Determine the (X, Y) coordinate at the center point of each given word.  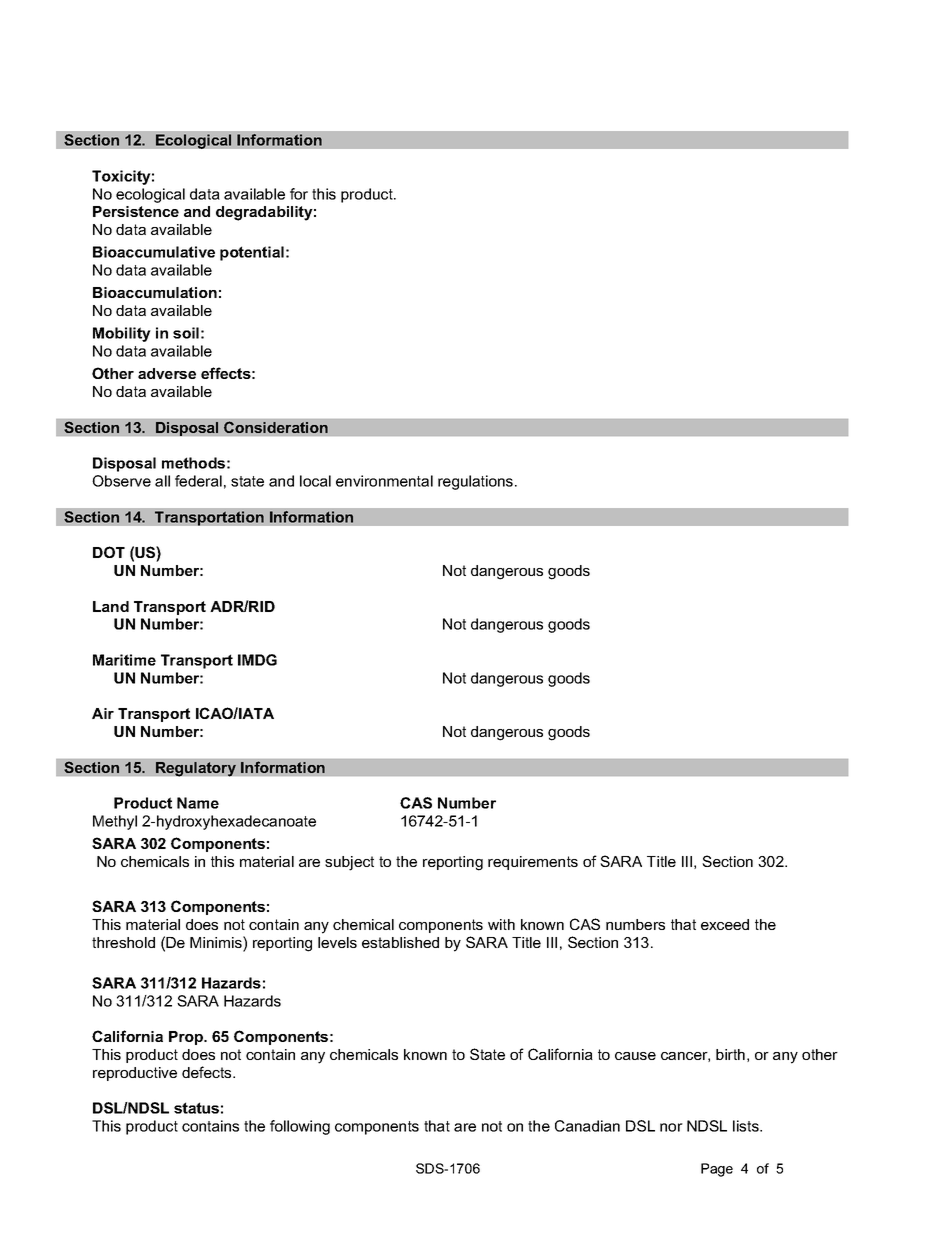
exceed (725, 924)
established (400, 942)
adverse (167, 373)
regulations (477, 482)
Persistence (136, 211)
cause (635, 1056)
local (315, 481)
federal (198, 481)
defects (208, 1072)
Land (111, 606)
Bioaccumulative (154, 252)
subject (349, 863)
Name (198, 803)
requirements (533, 863)
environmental (384, 481)
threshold (123, 942)
